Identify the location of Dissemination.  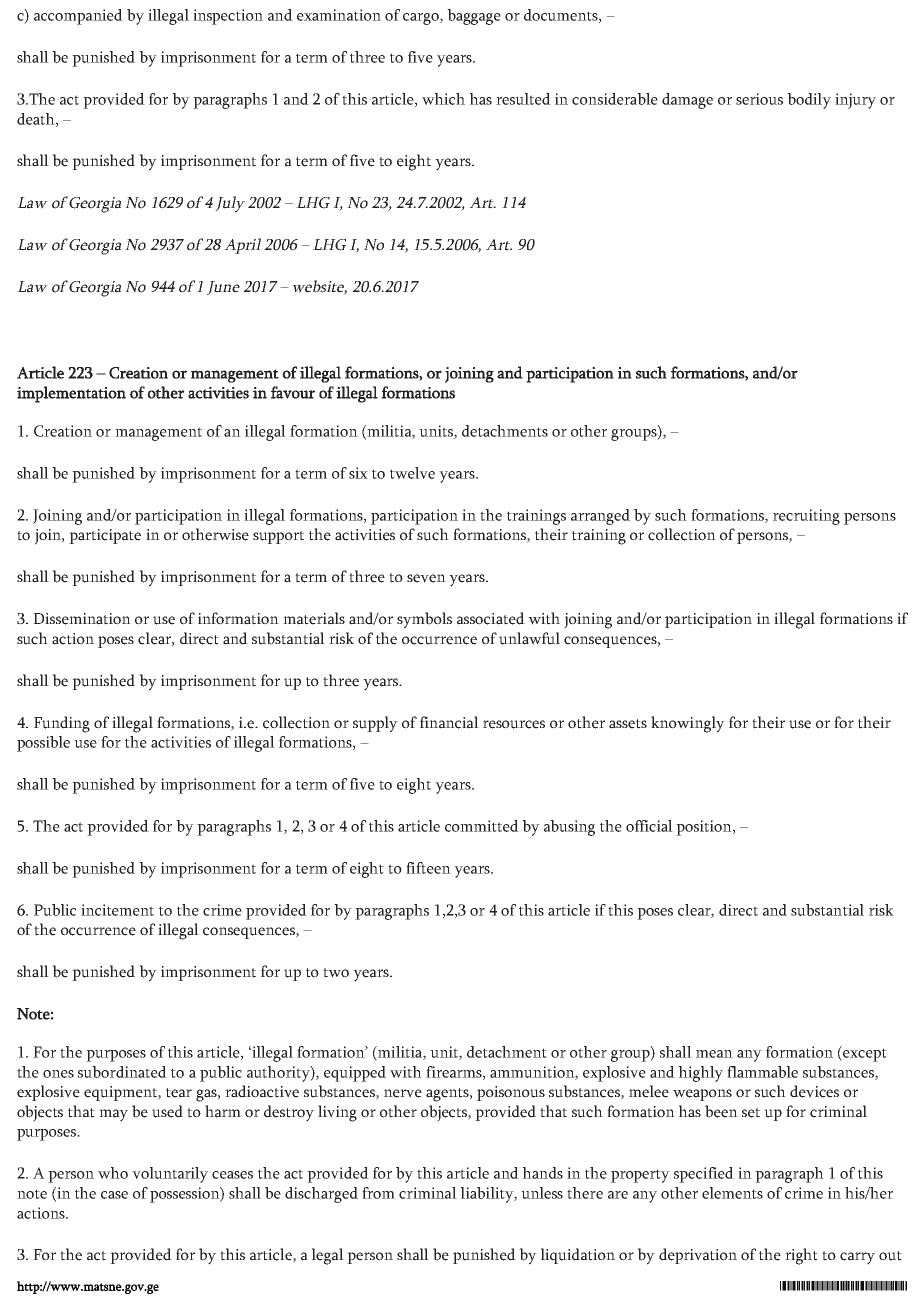
(82, 619).
